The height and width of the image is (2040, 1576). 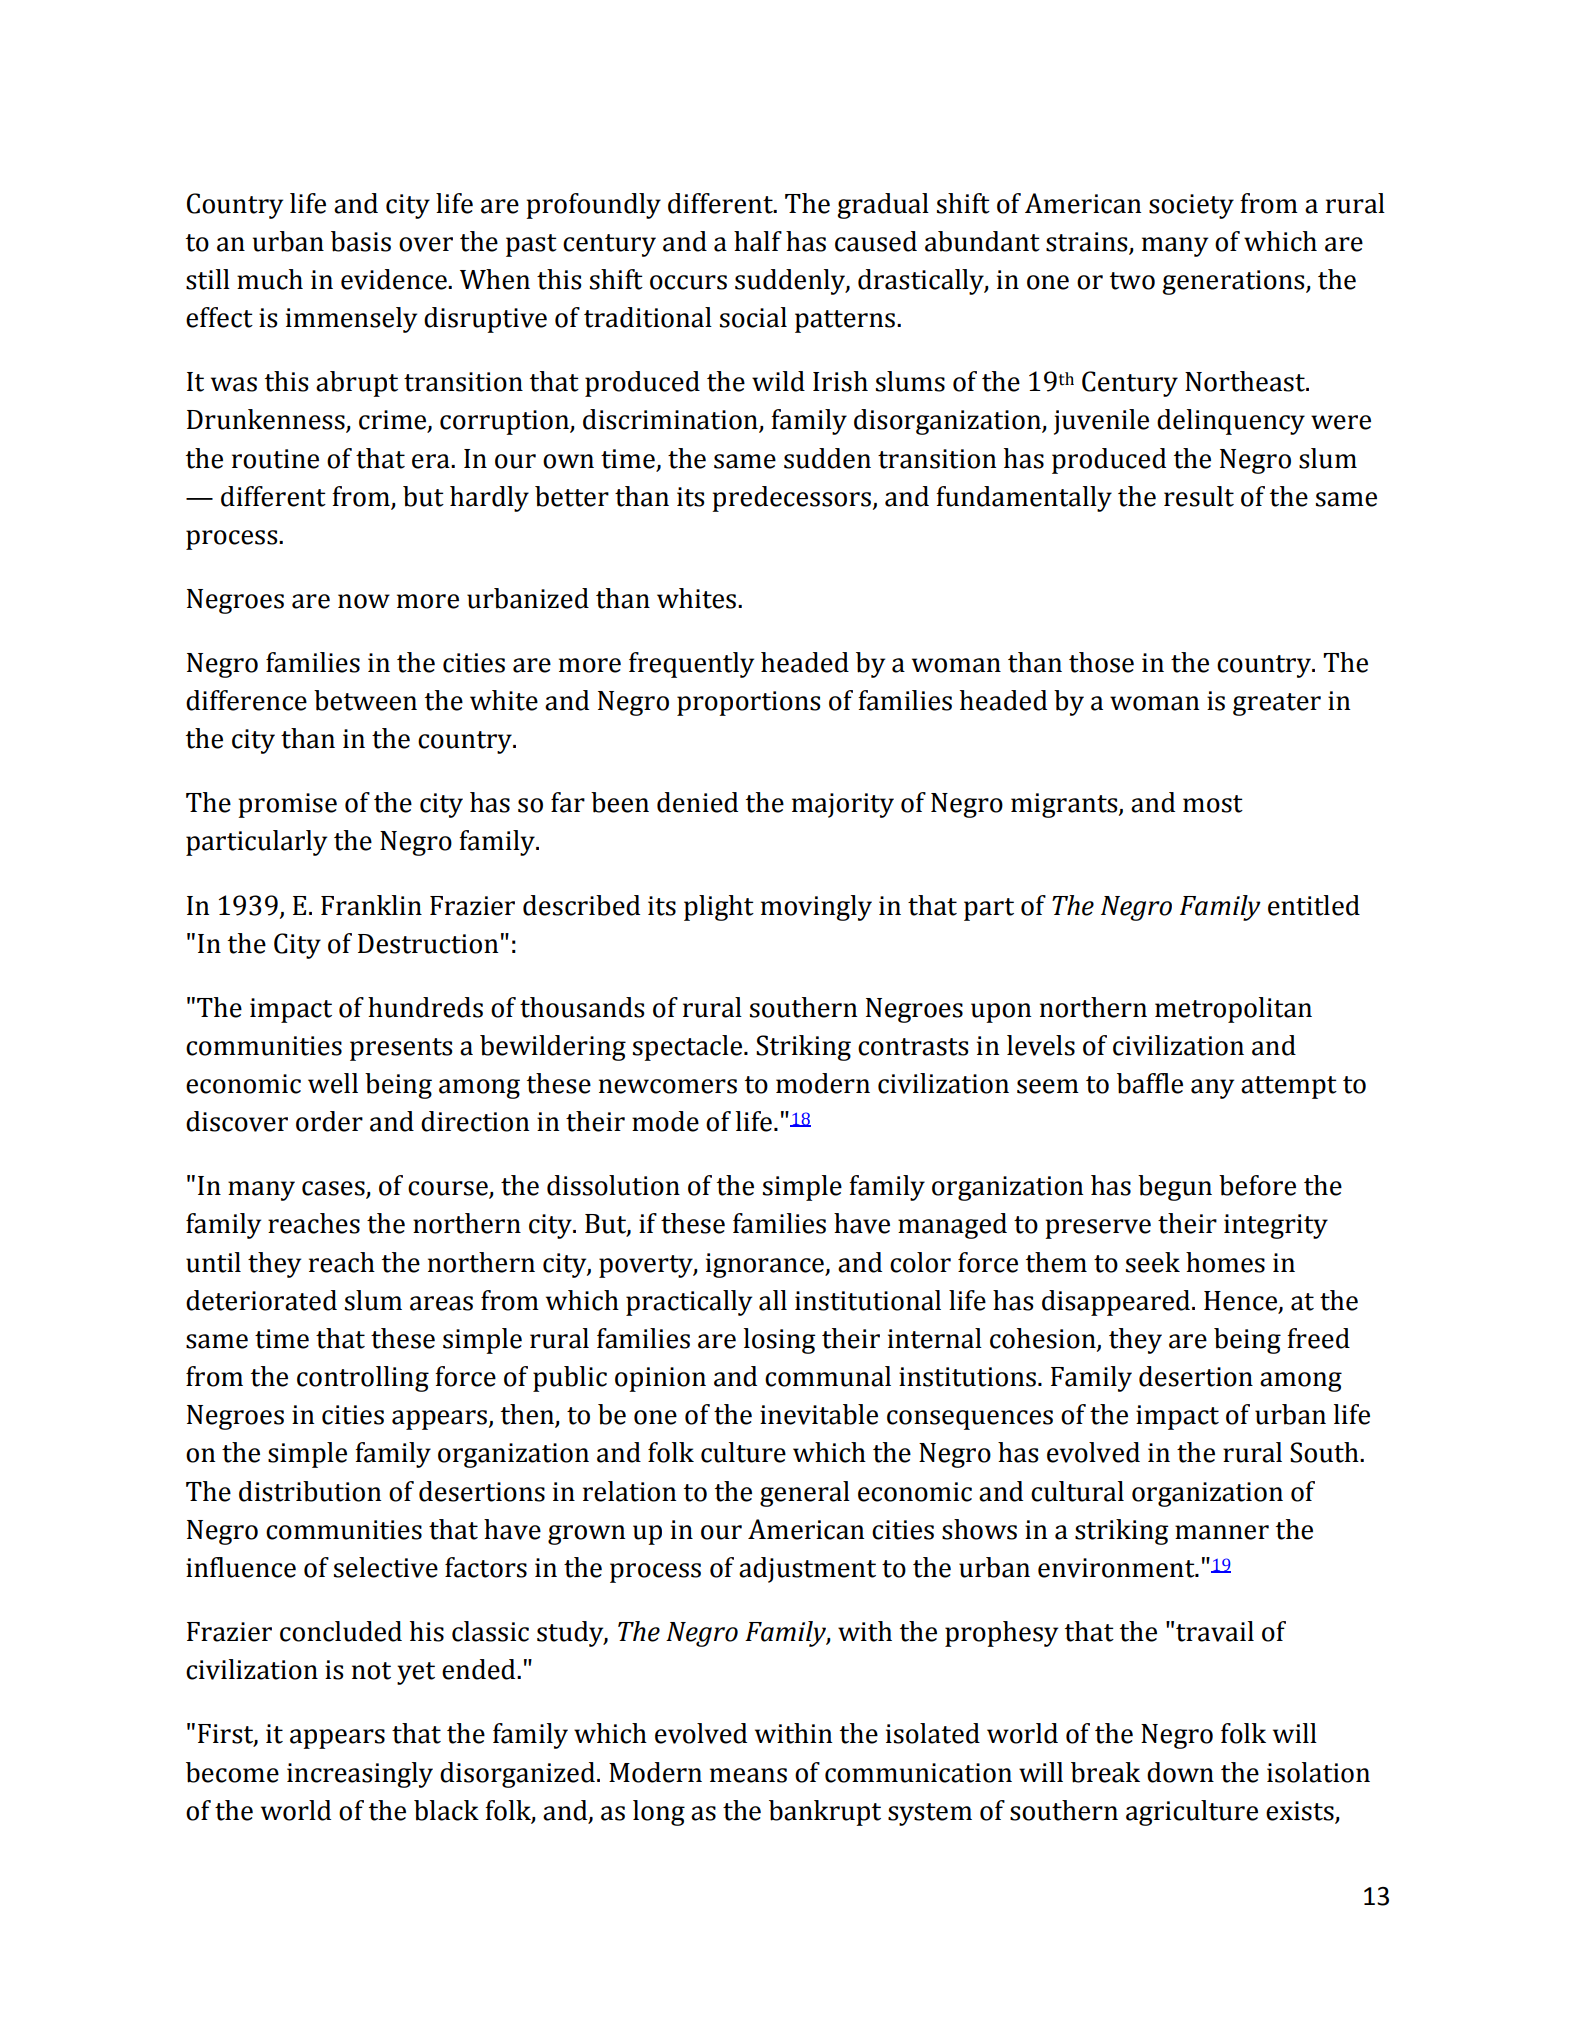 I want to click on now, so click(x=364, y=601).
